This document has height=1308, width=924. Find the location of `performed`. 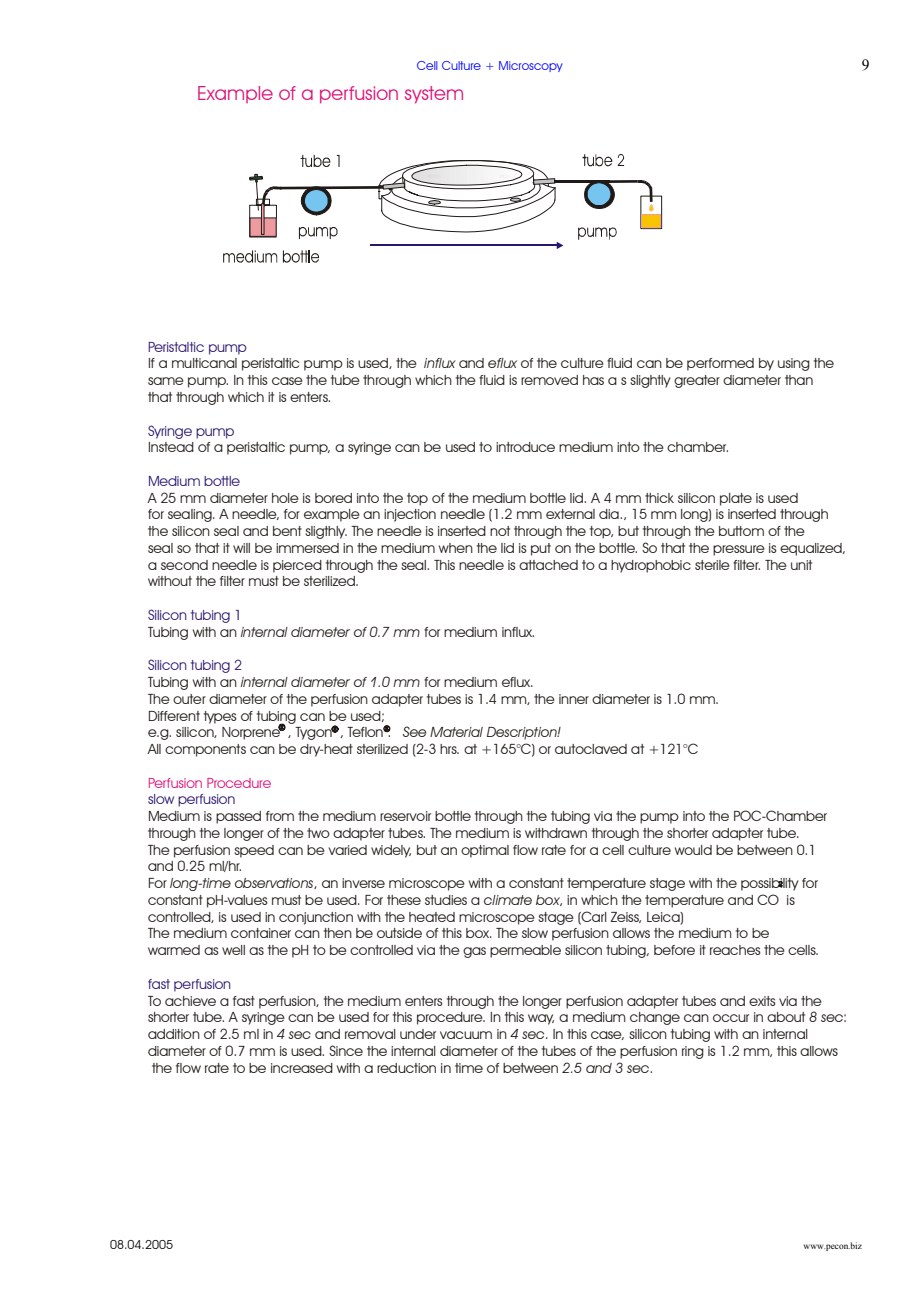

performed is located at coordinates (720, 364).
